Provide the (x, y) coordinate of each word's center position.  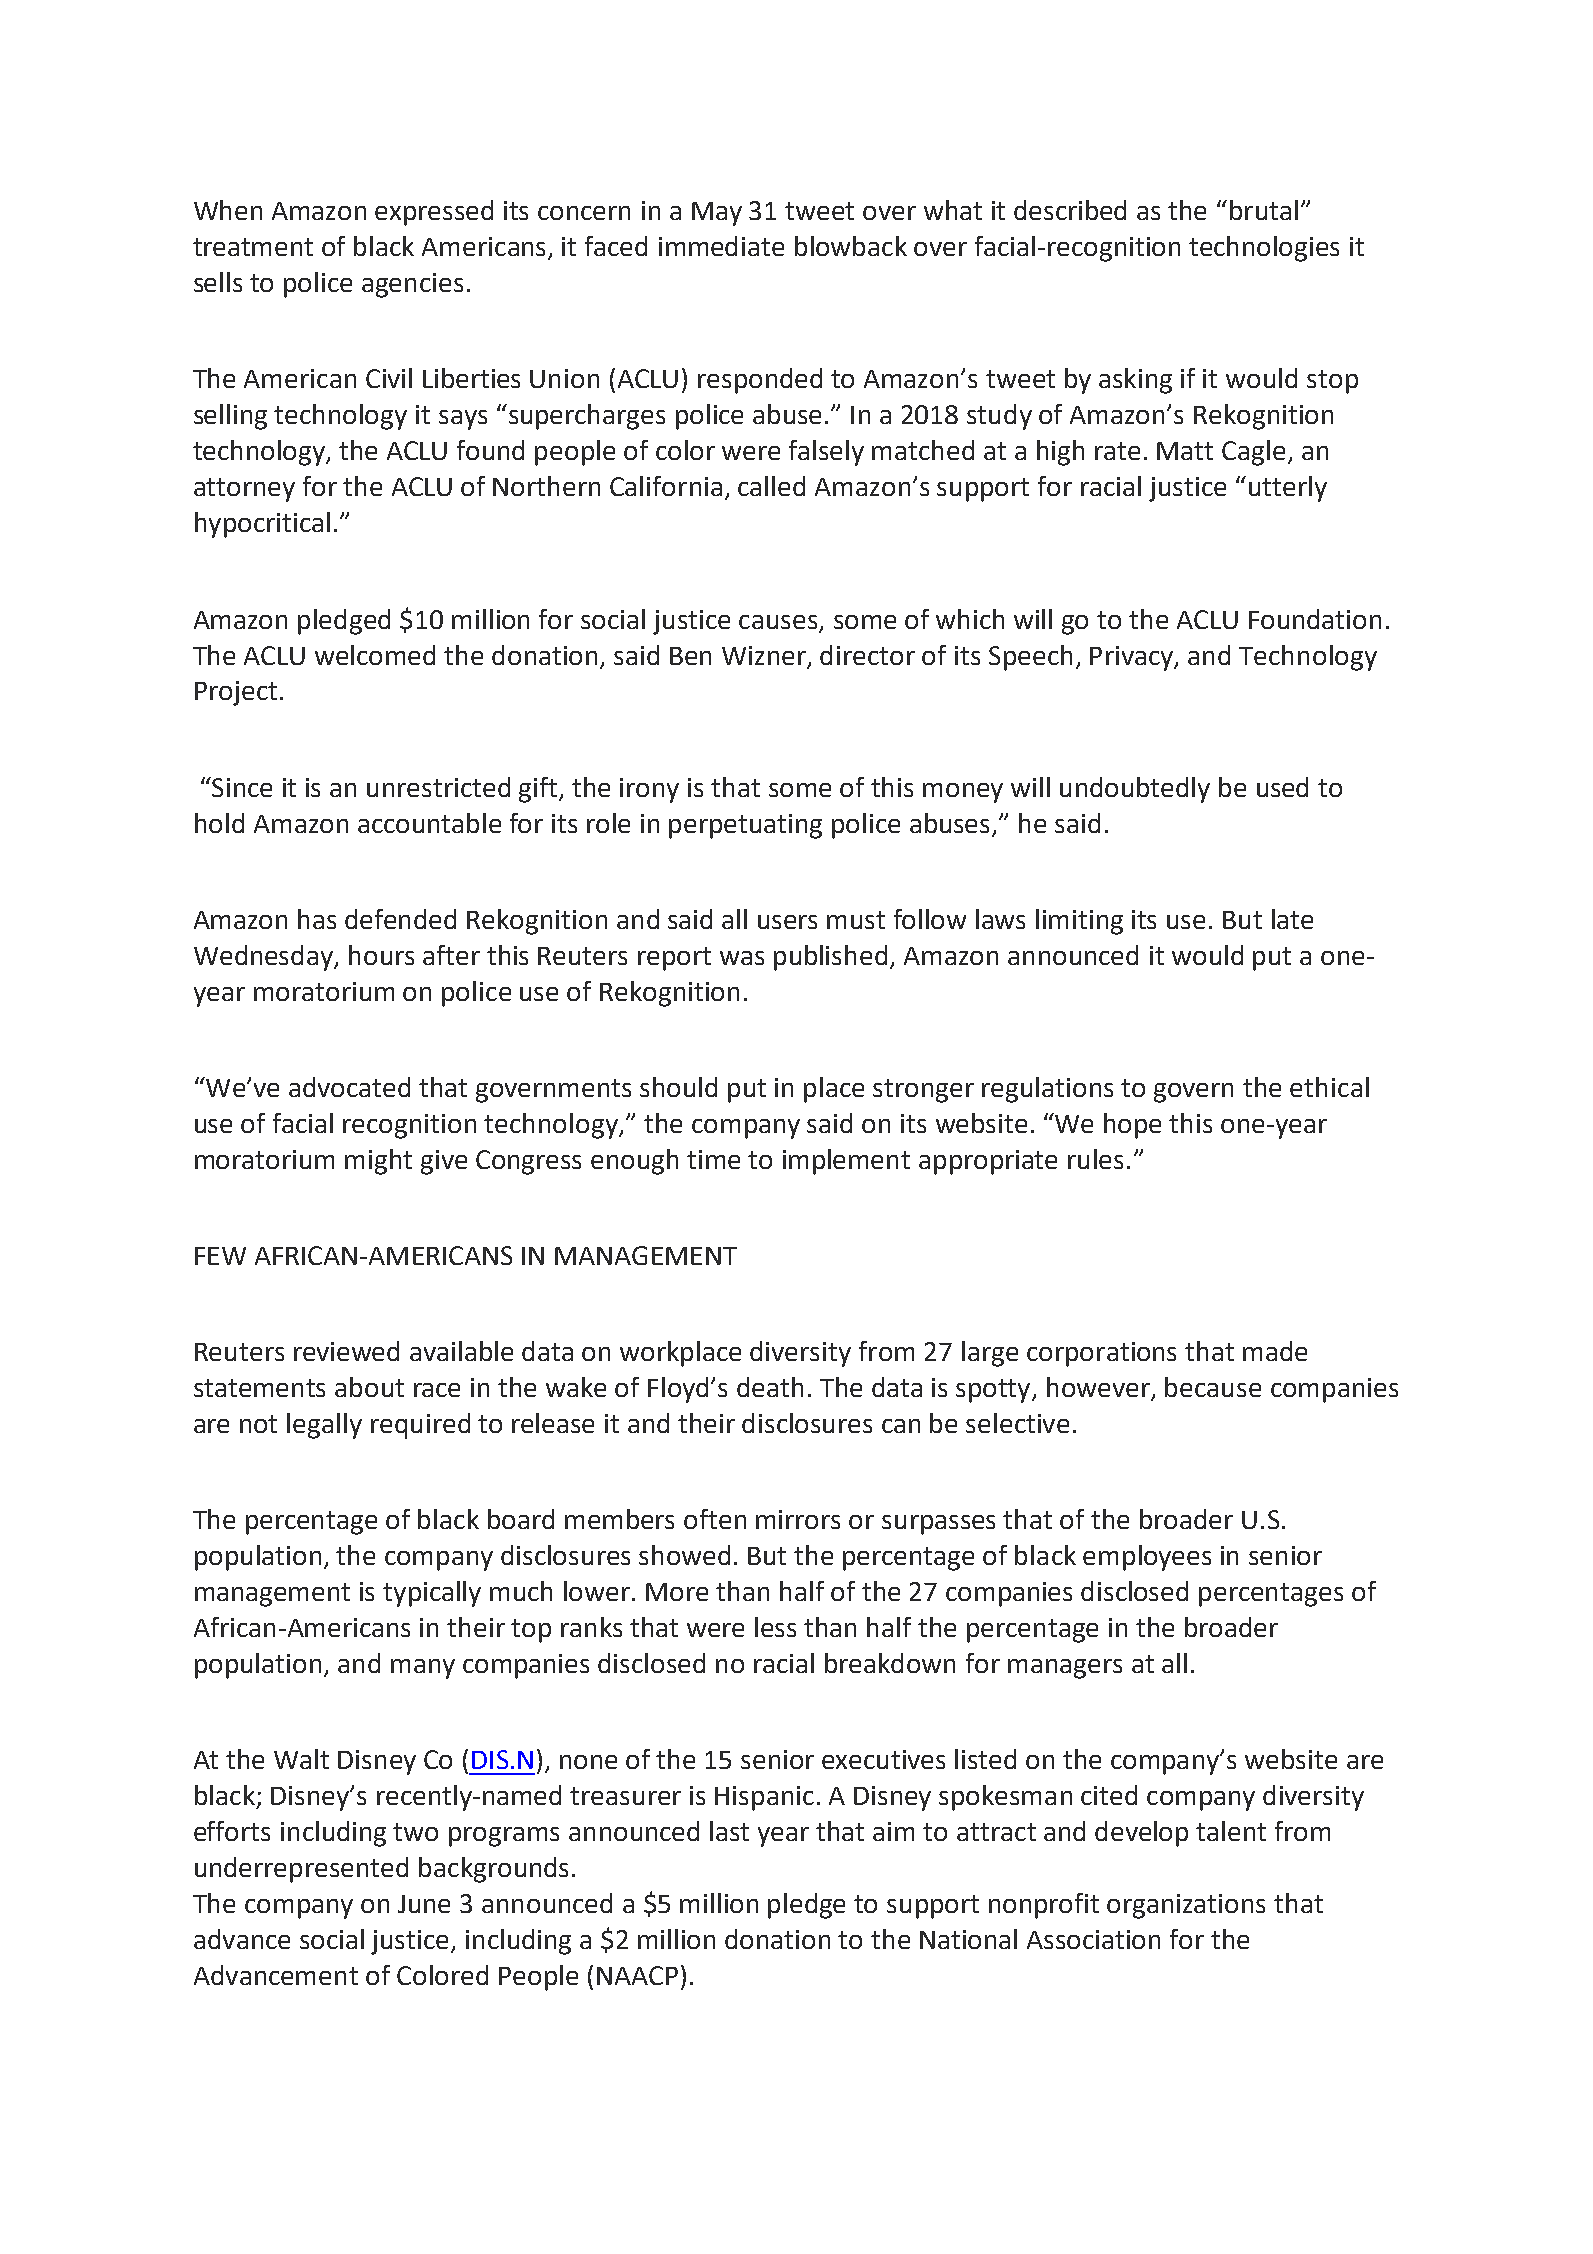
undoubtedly (1135, 790)
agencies (412, 285)
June (424, 1904)
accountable (429, 823)
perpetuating (745, 826)
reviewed (346, 1351)
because (1213, 1387)
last (729, 1831)
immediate (721, 246)
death (770, 1387)
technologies (1264, 249)
